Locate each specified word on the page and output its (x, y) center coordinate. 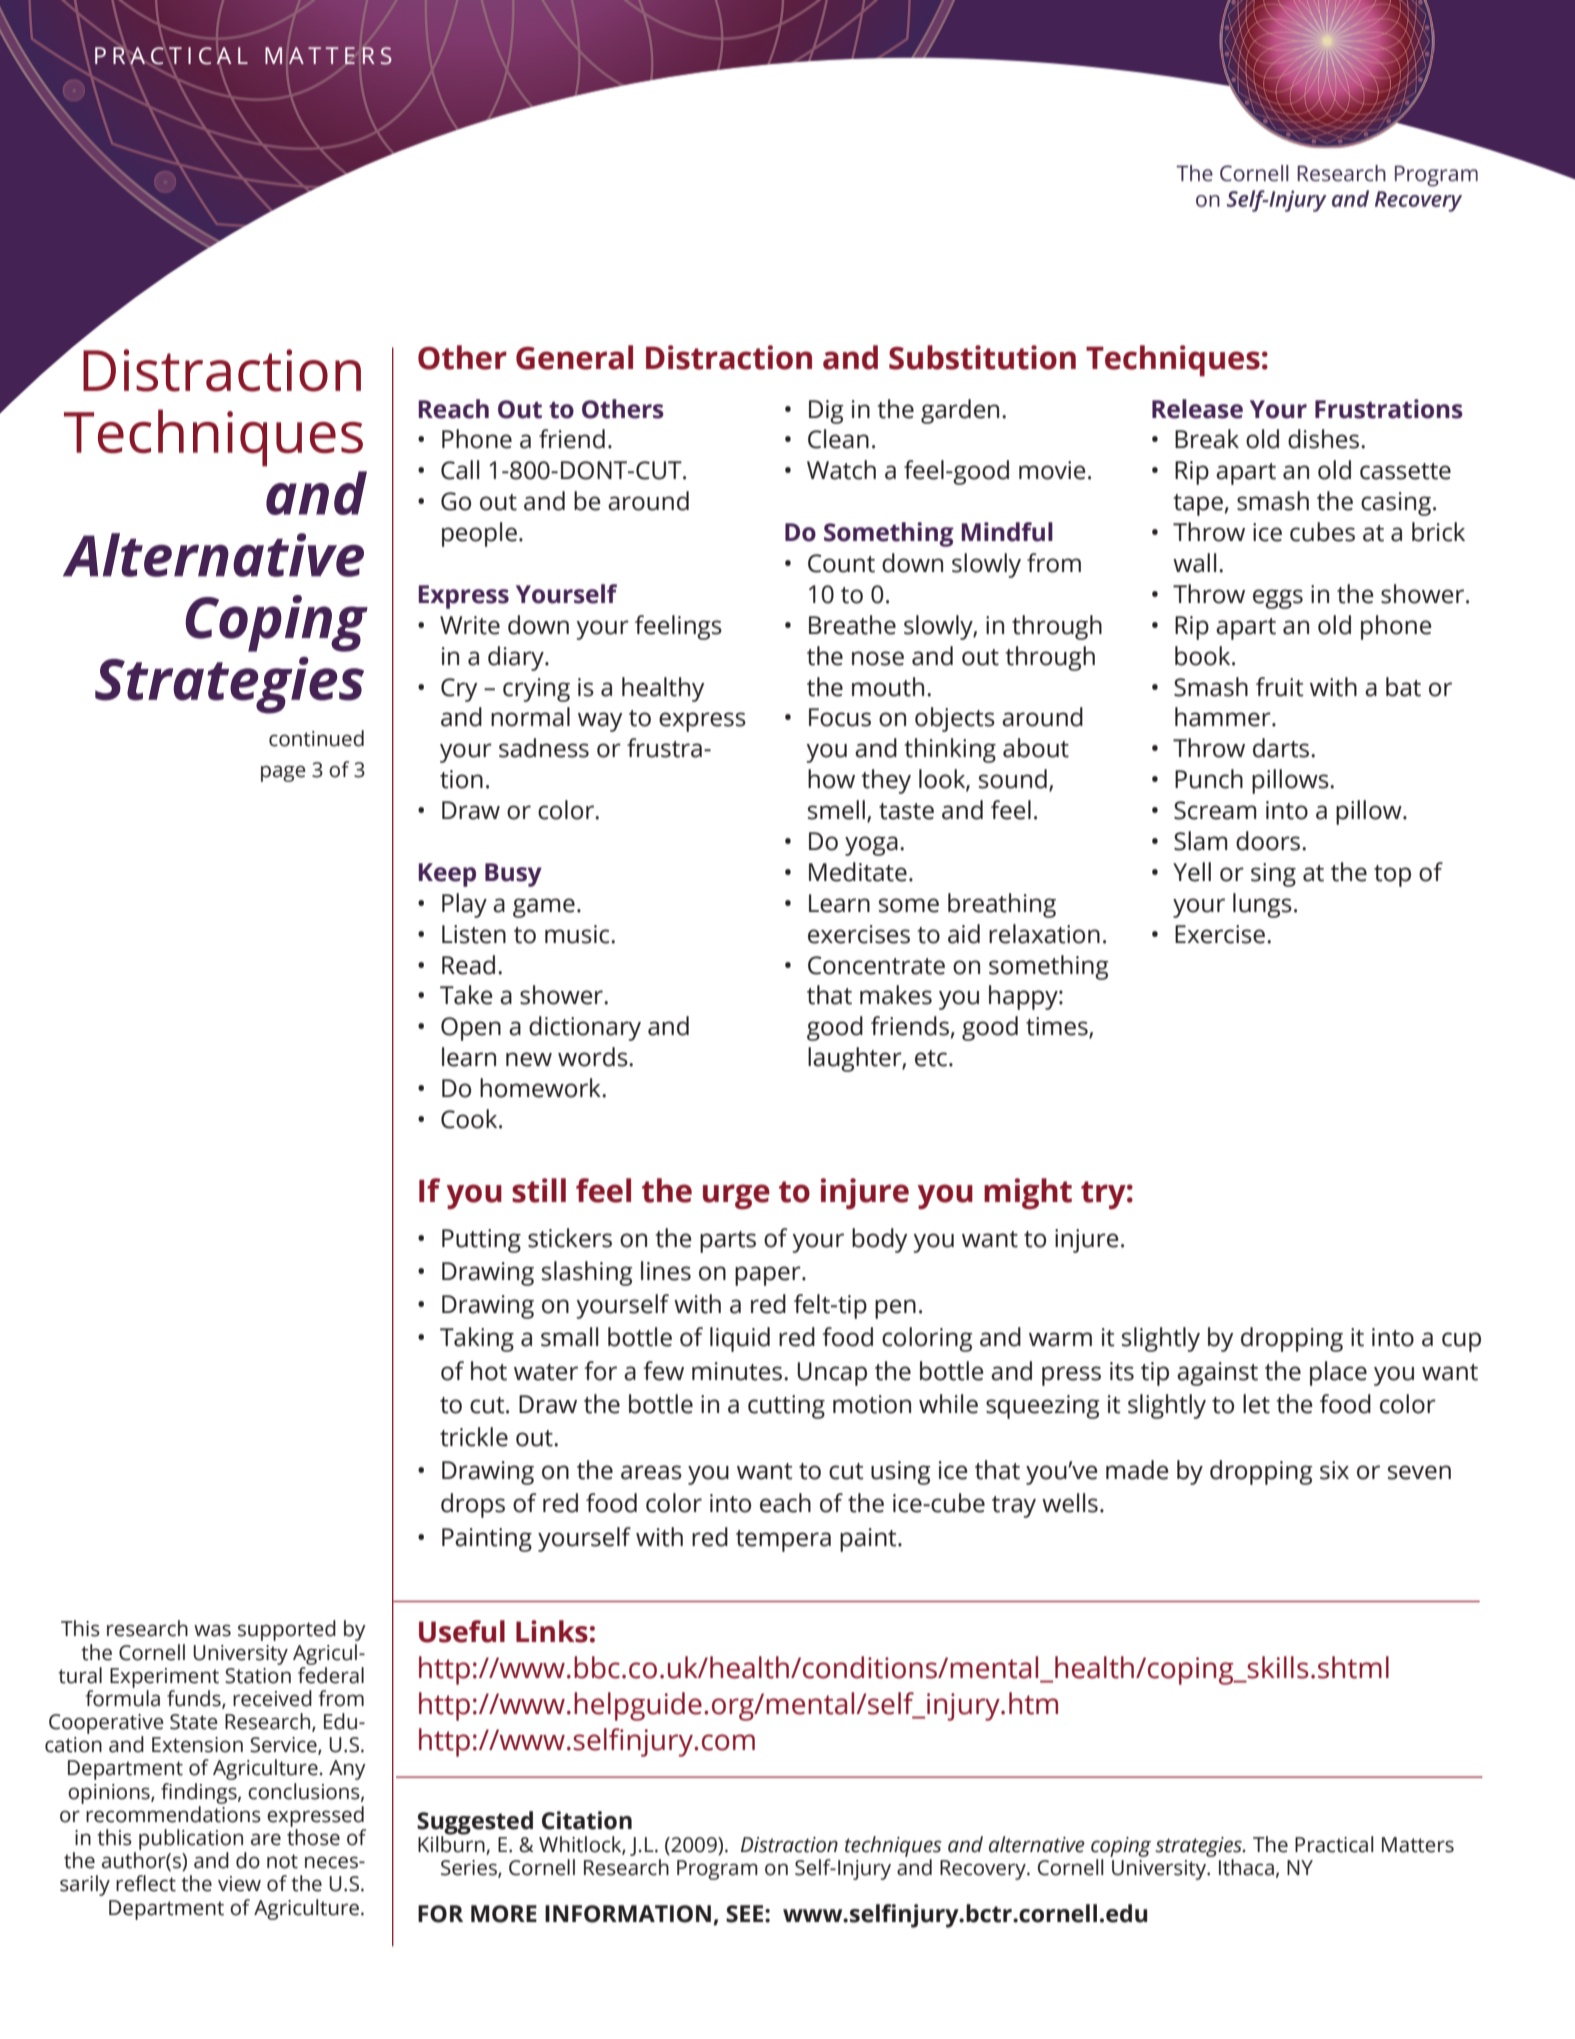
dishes (1325, 439)
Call (460, 470)
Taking (477, 1339)
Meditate (858, 872)
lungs (1262, 905)
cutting (786, 1407)
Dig (826, 412)
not (282, 1861)
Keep (447, 875)
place (1338, 1373)
